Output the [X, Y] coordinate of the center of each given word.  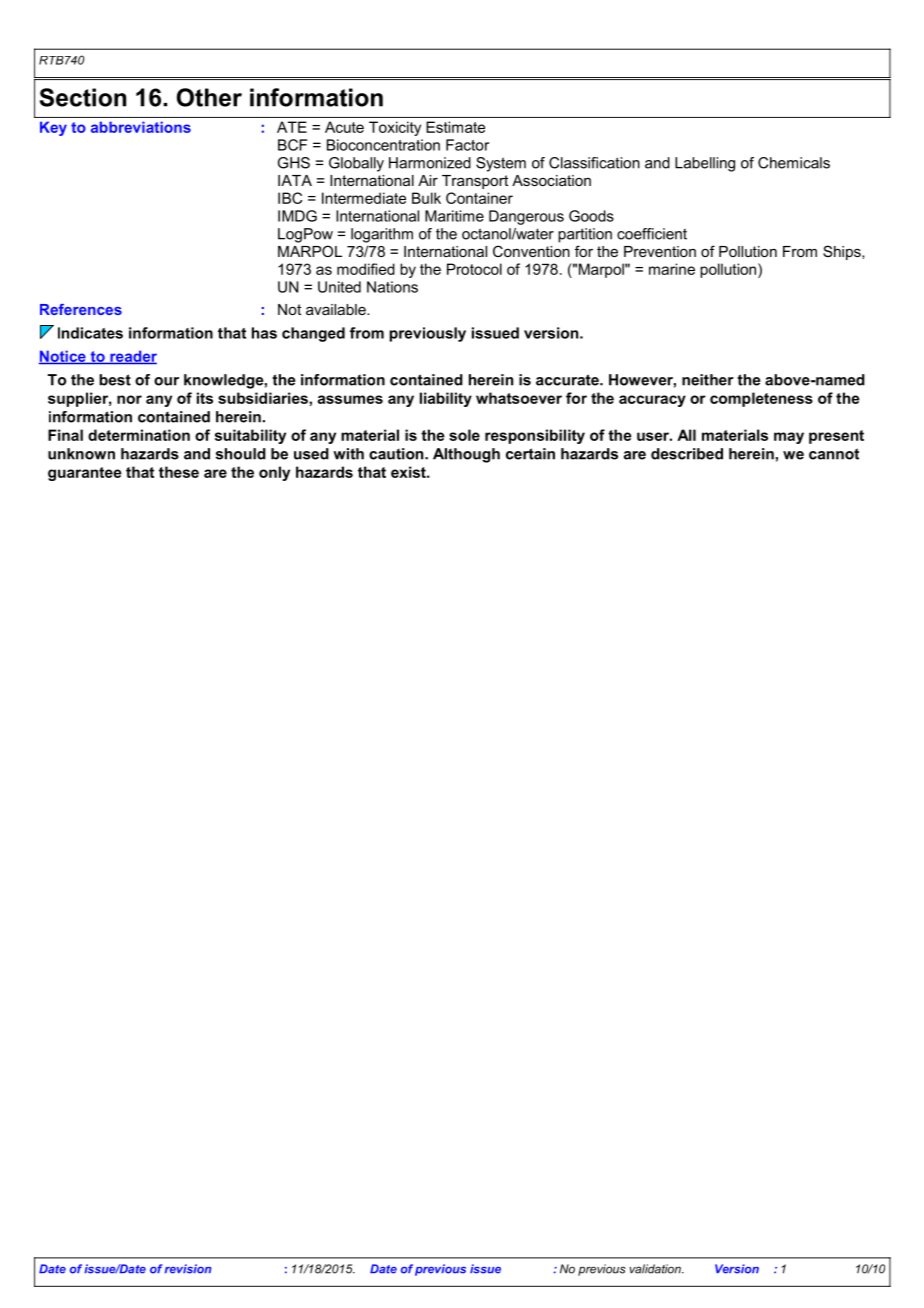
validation [656, 1269]
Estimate [455, 127]
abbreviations [141, 127]
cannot [834, 454]
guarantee [85, 474]
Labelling [705, 164]
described [687, 454]
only [274, 473]
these [179, 472]
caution [397, 454]
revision [188, 1269]
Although [466, 455]
